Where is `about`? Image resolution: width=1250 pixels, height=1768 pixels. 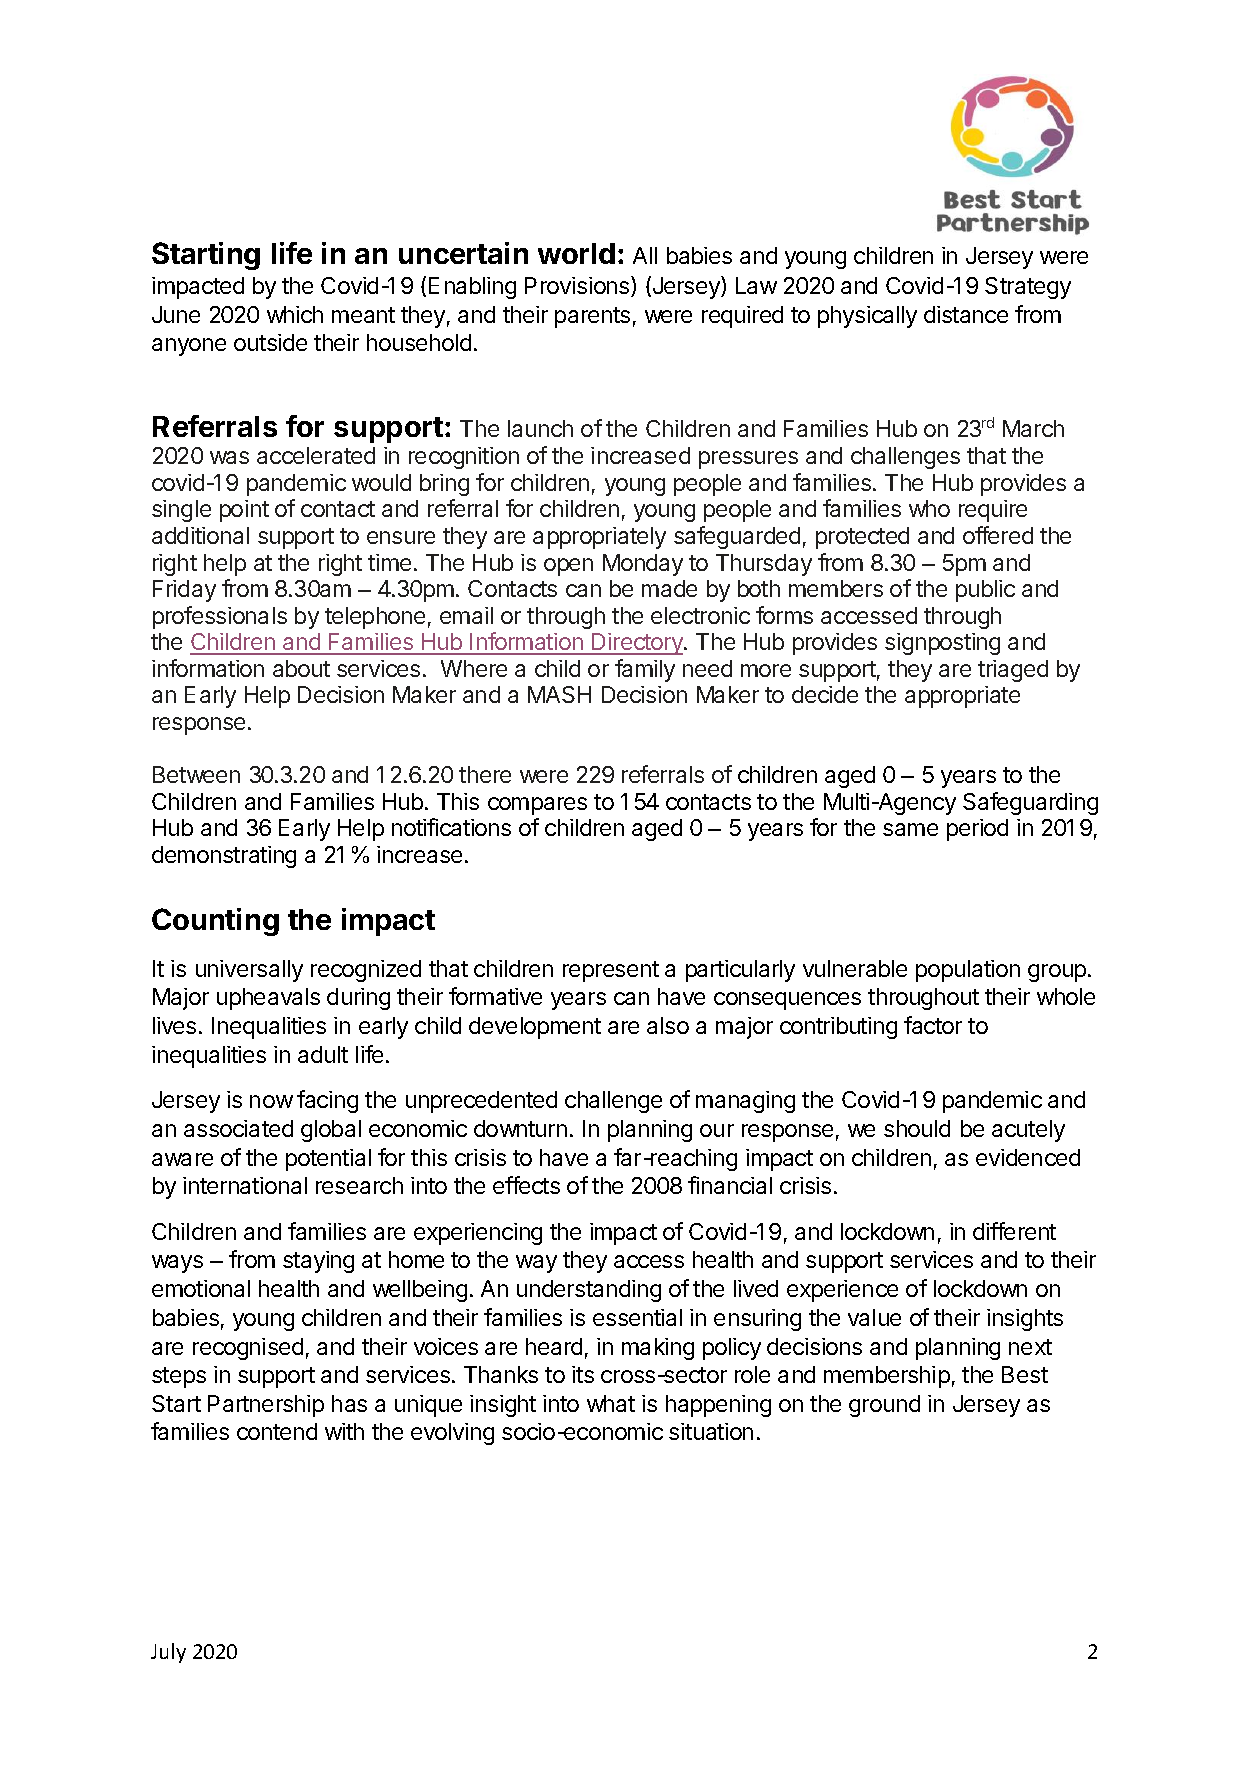 about is located at coordinates (301, 668).
